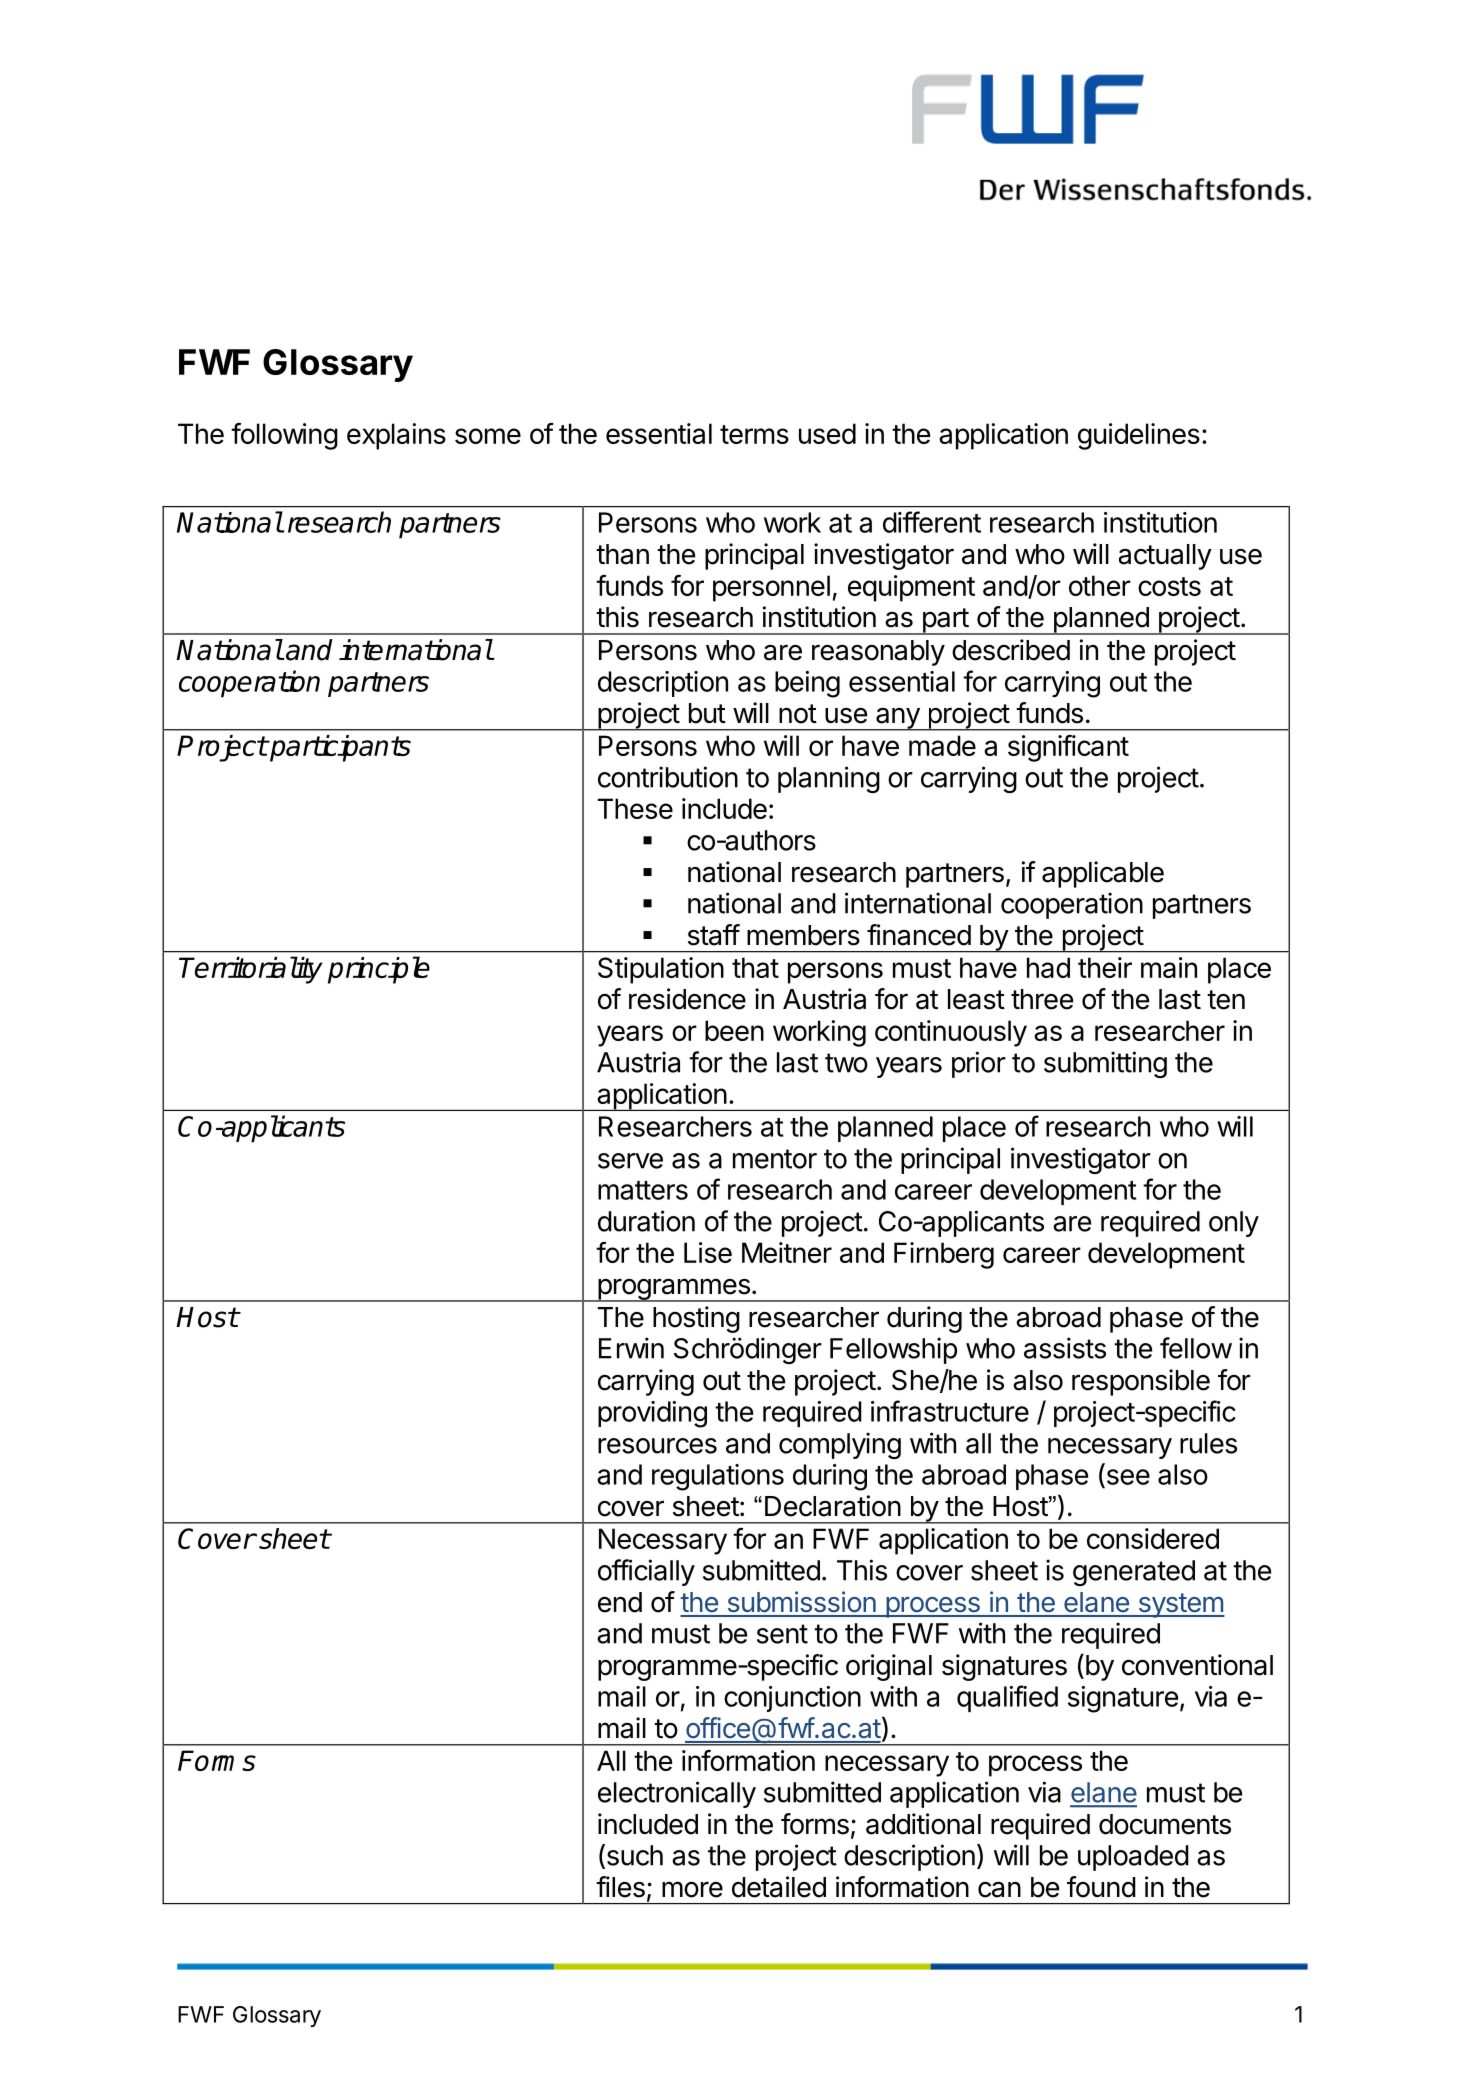  I want to click on principle, so click(379, 970).
